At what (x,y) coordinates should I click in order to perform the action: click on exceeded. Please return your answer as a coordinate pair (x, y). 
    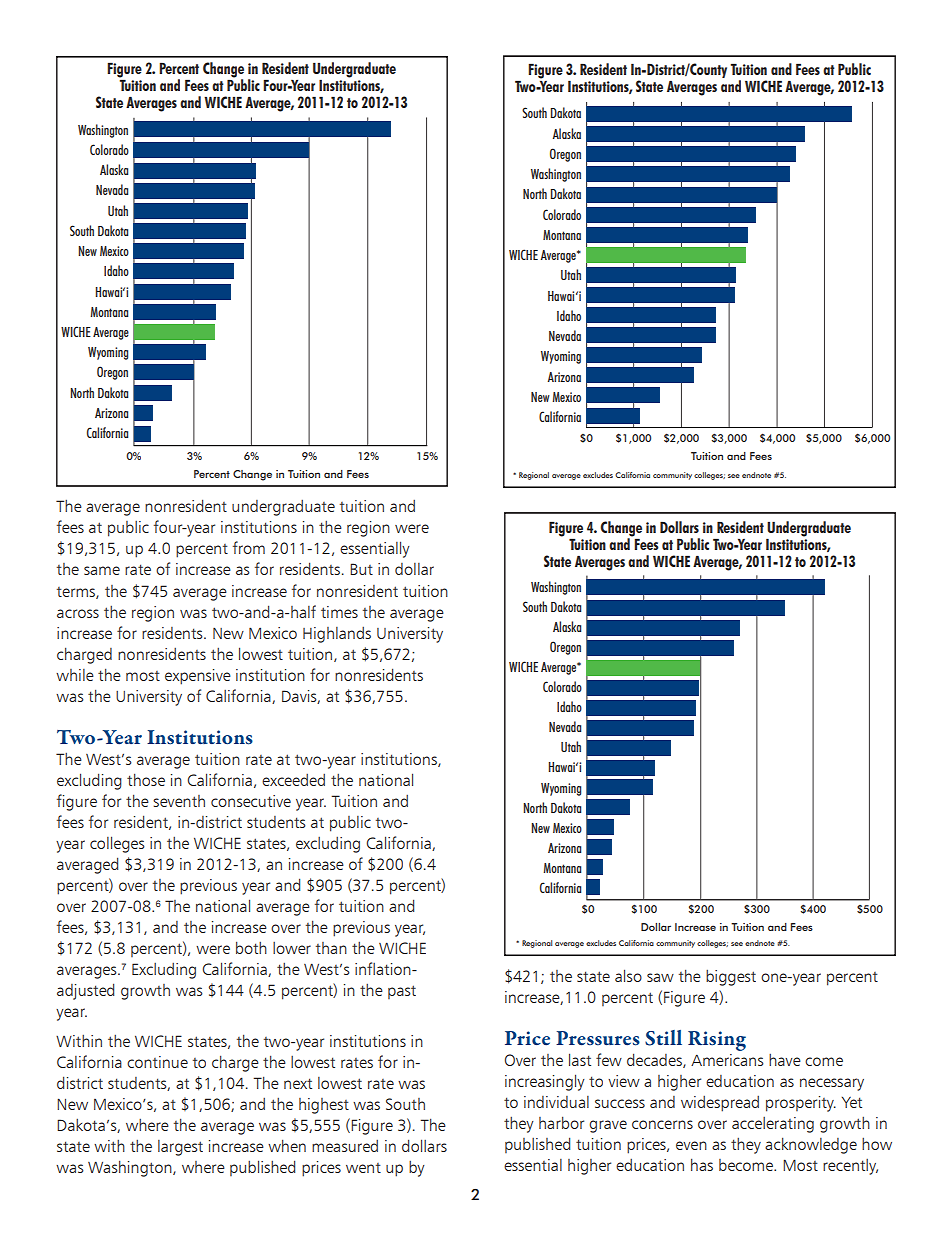
    Looking at the image, I should click on (293, 780).
